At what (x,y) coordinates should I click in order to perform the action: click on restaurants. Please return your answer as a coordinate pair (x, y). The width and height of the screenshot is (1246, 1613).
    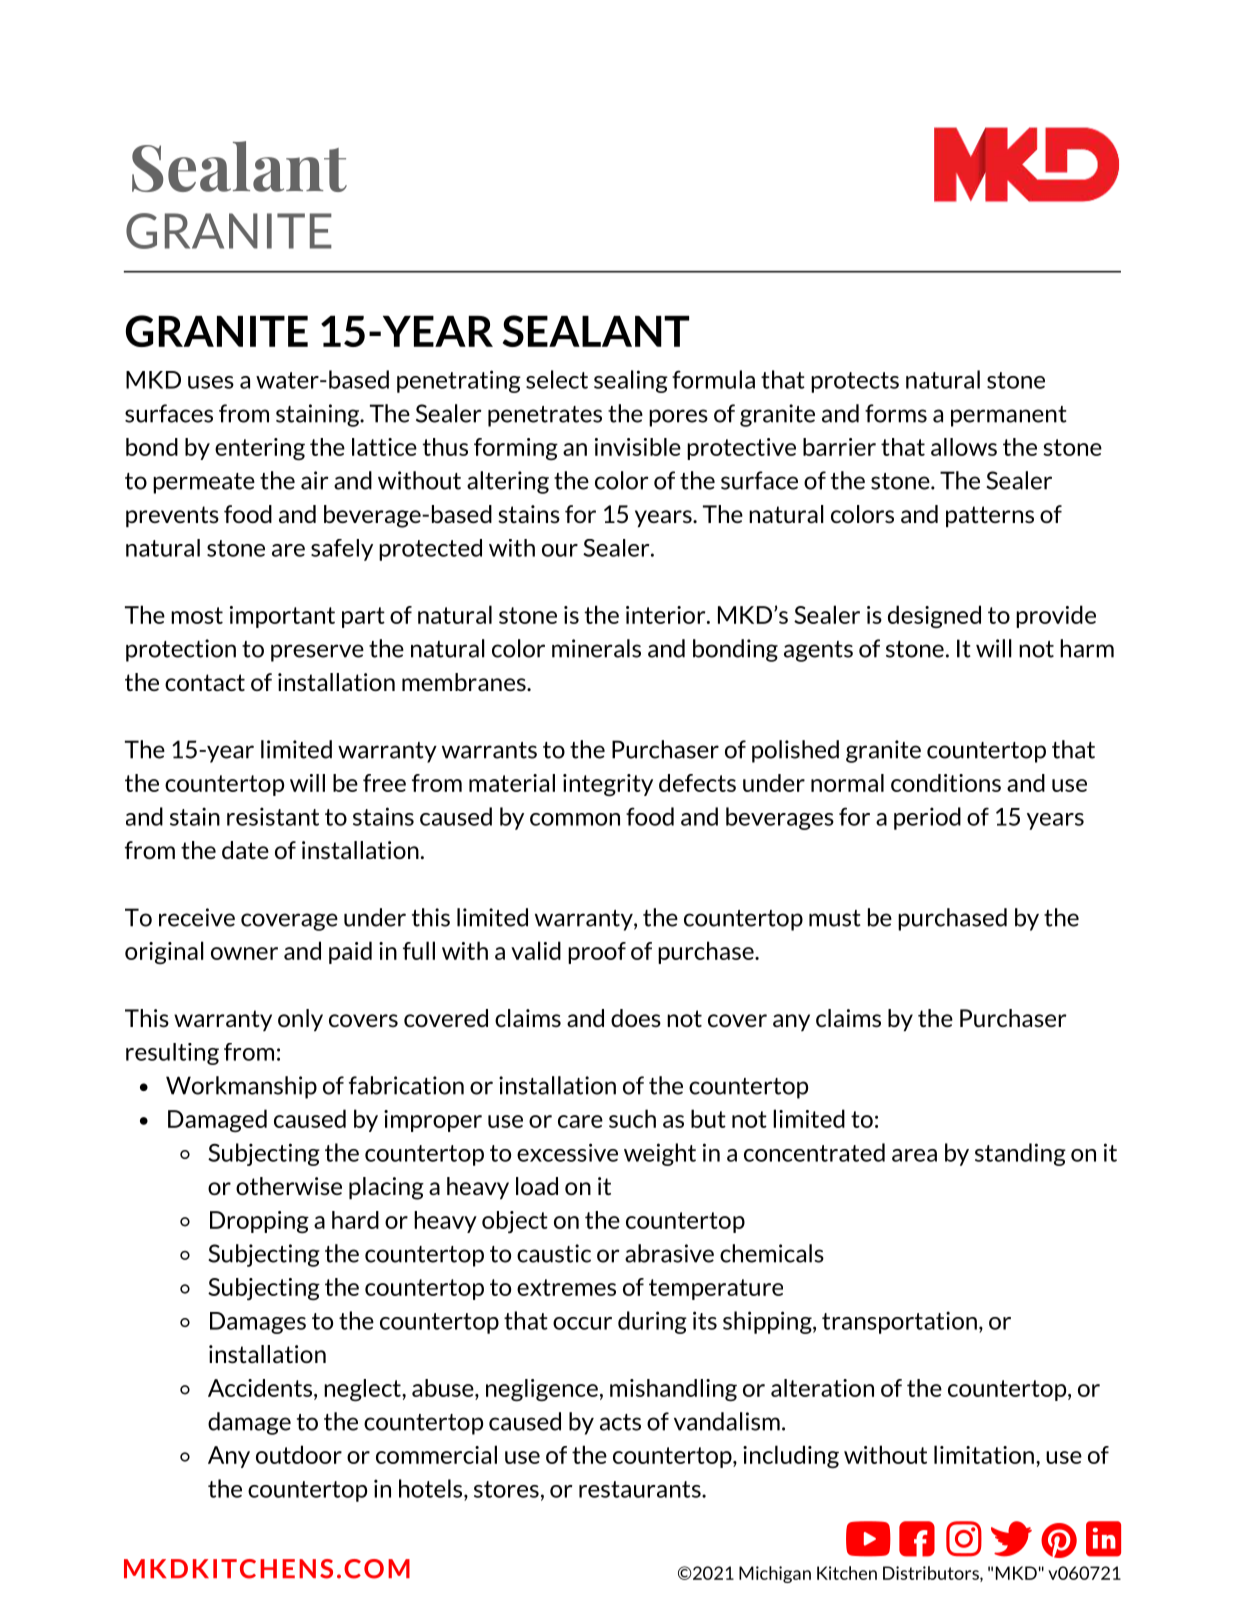
    Looking at the image, I should click on (641, 1489).
